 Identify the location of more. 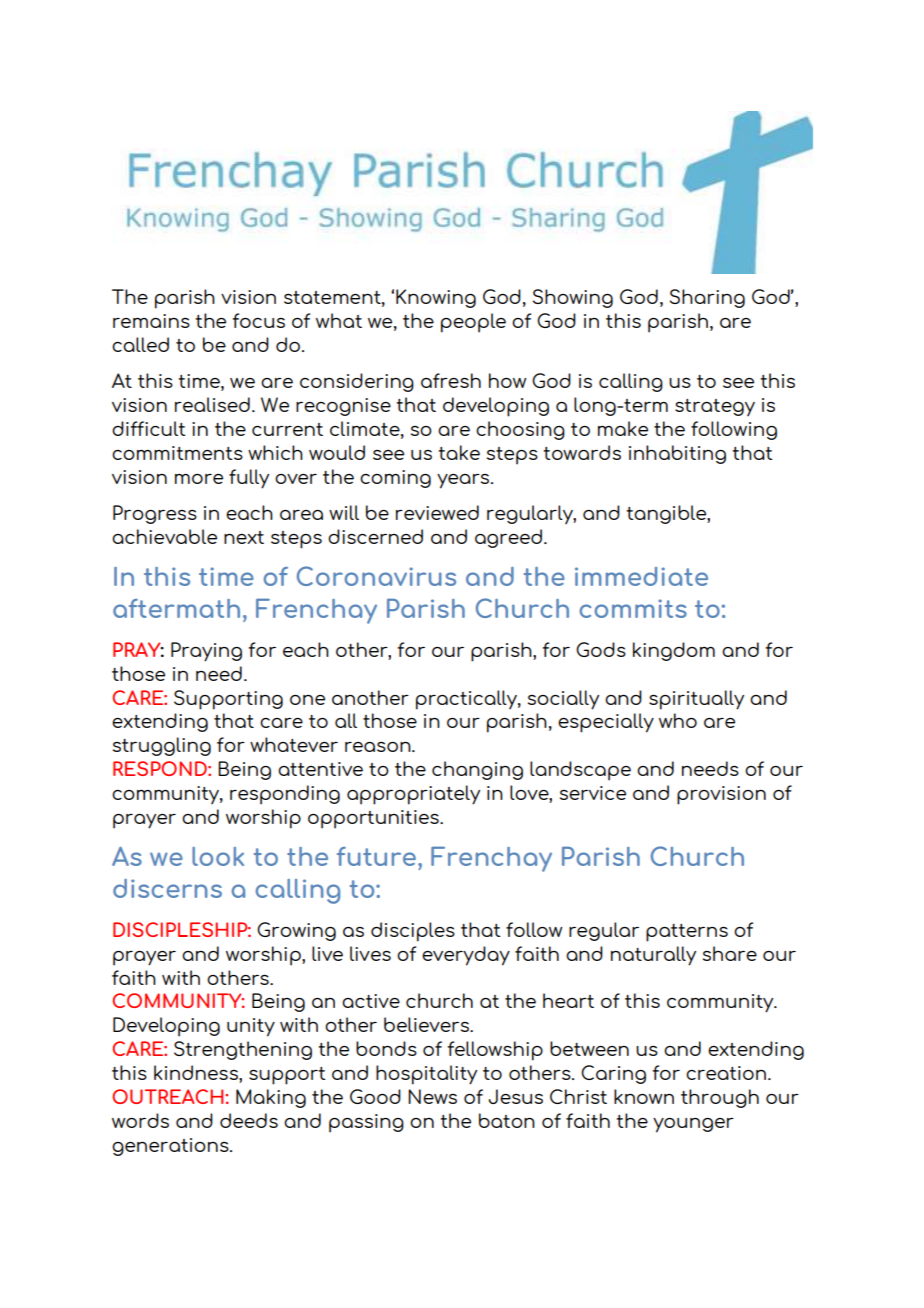
(199, 479).
